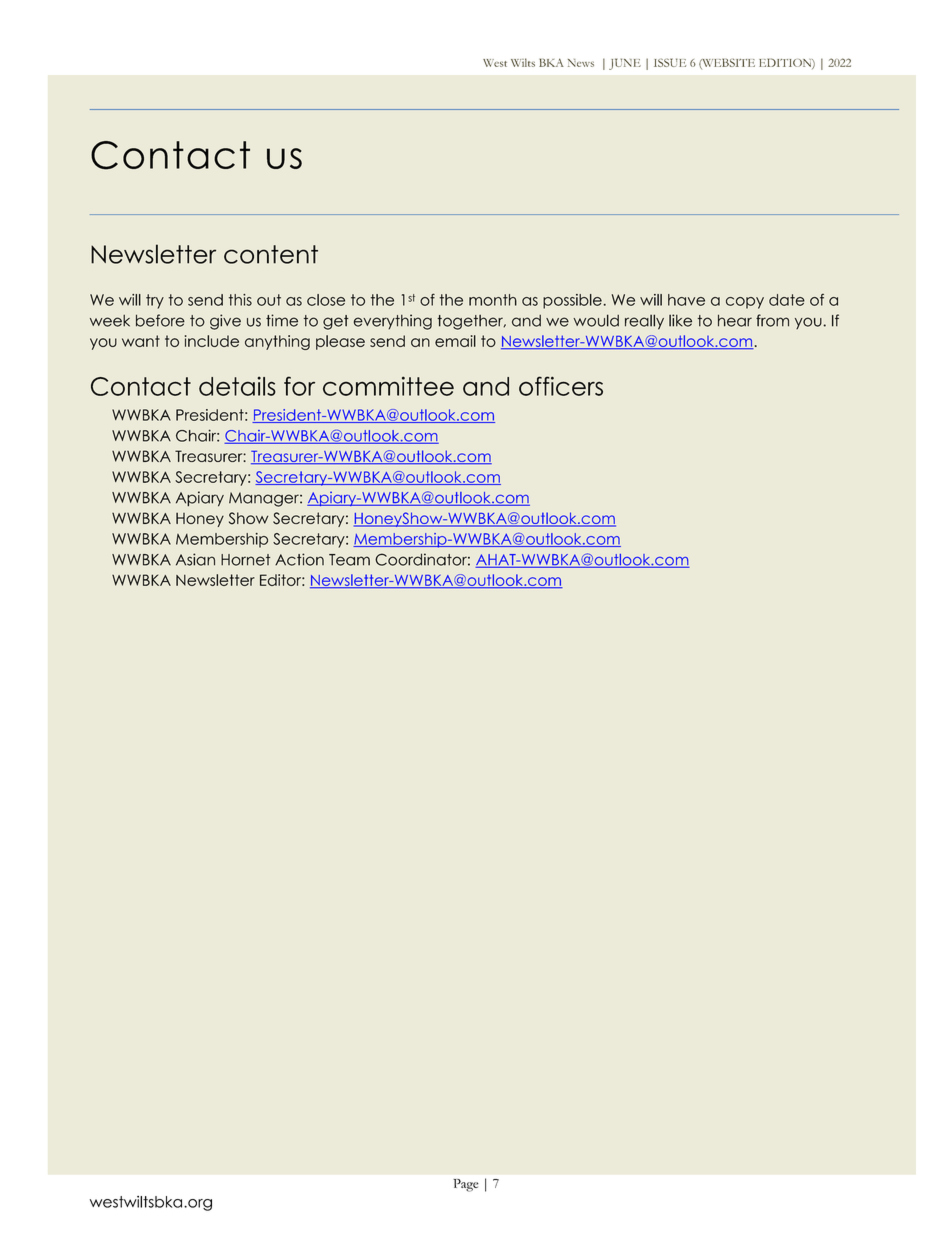 Image resolution: width=952 pixels, height=1233 pixels. I want to click on officers, so click(561, 386).
